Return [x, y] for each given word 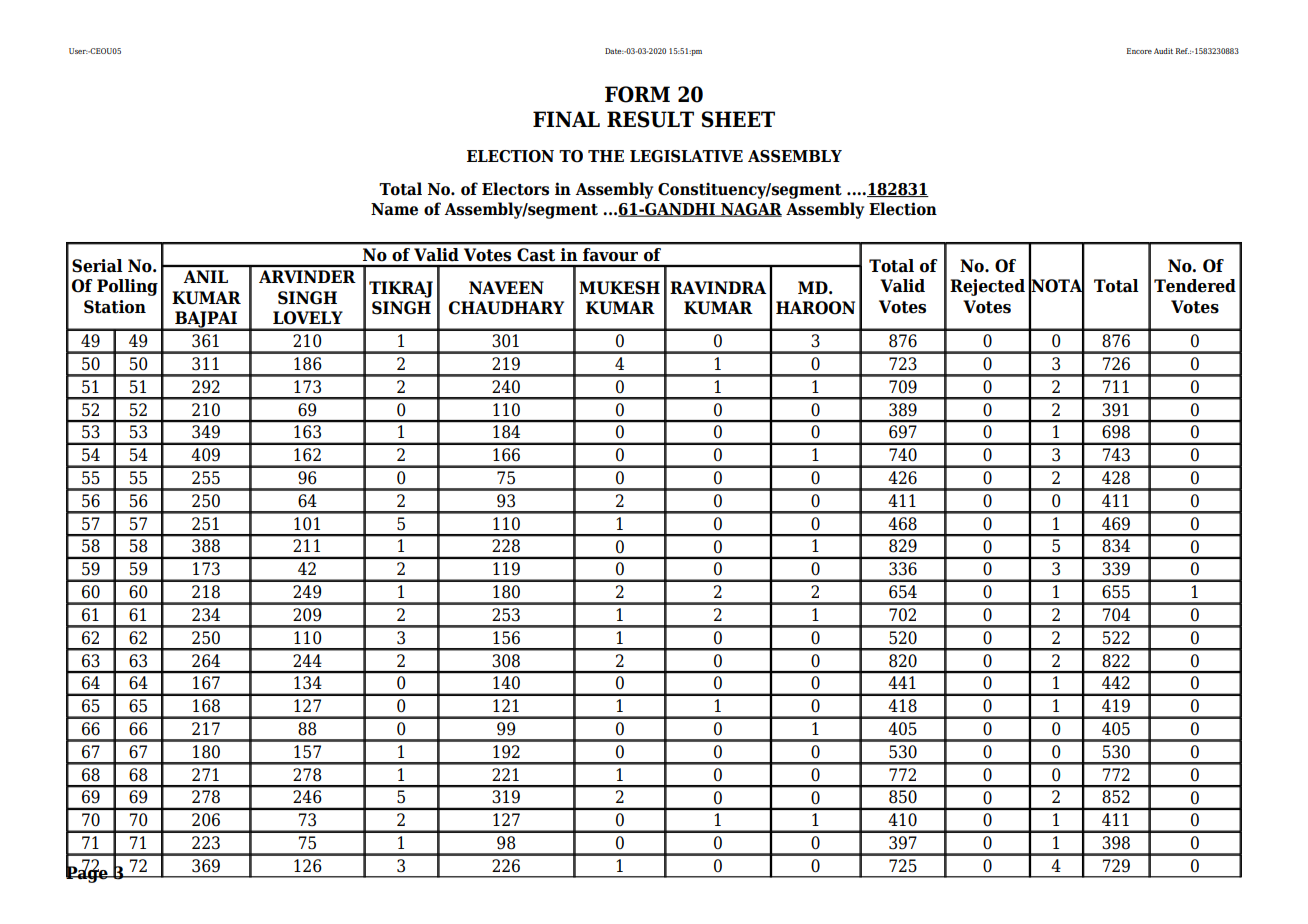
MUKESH [619, 288]
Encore [1139, 51]
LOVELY [308, 318]
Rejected [987, 287]
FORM [637, 94]
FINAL [566, 119]
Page [88, 873]
